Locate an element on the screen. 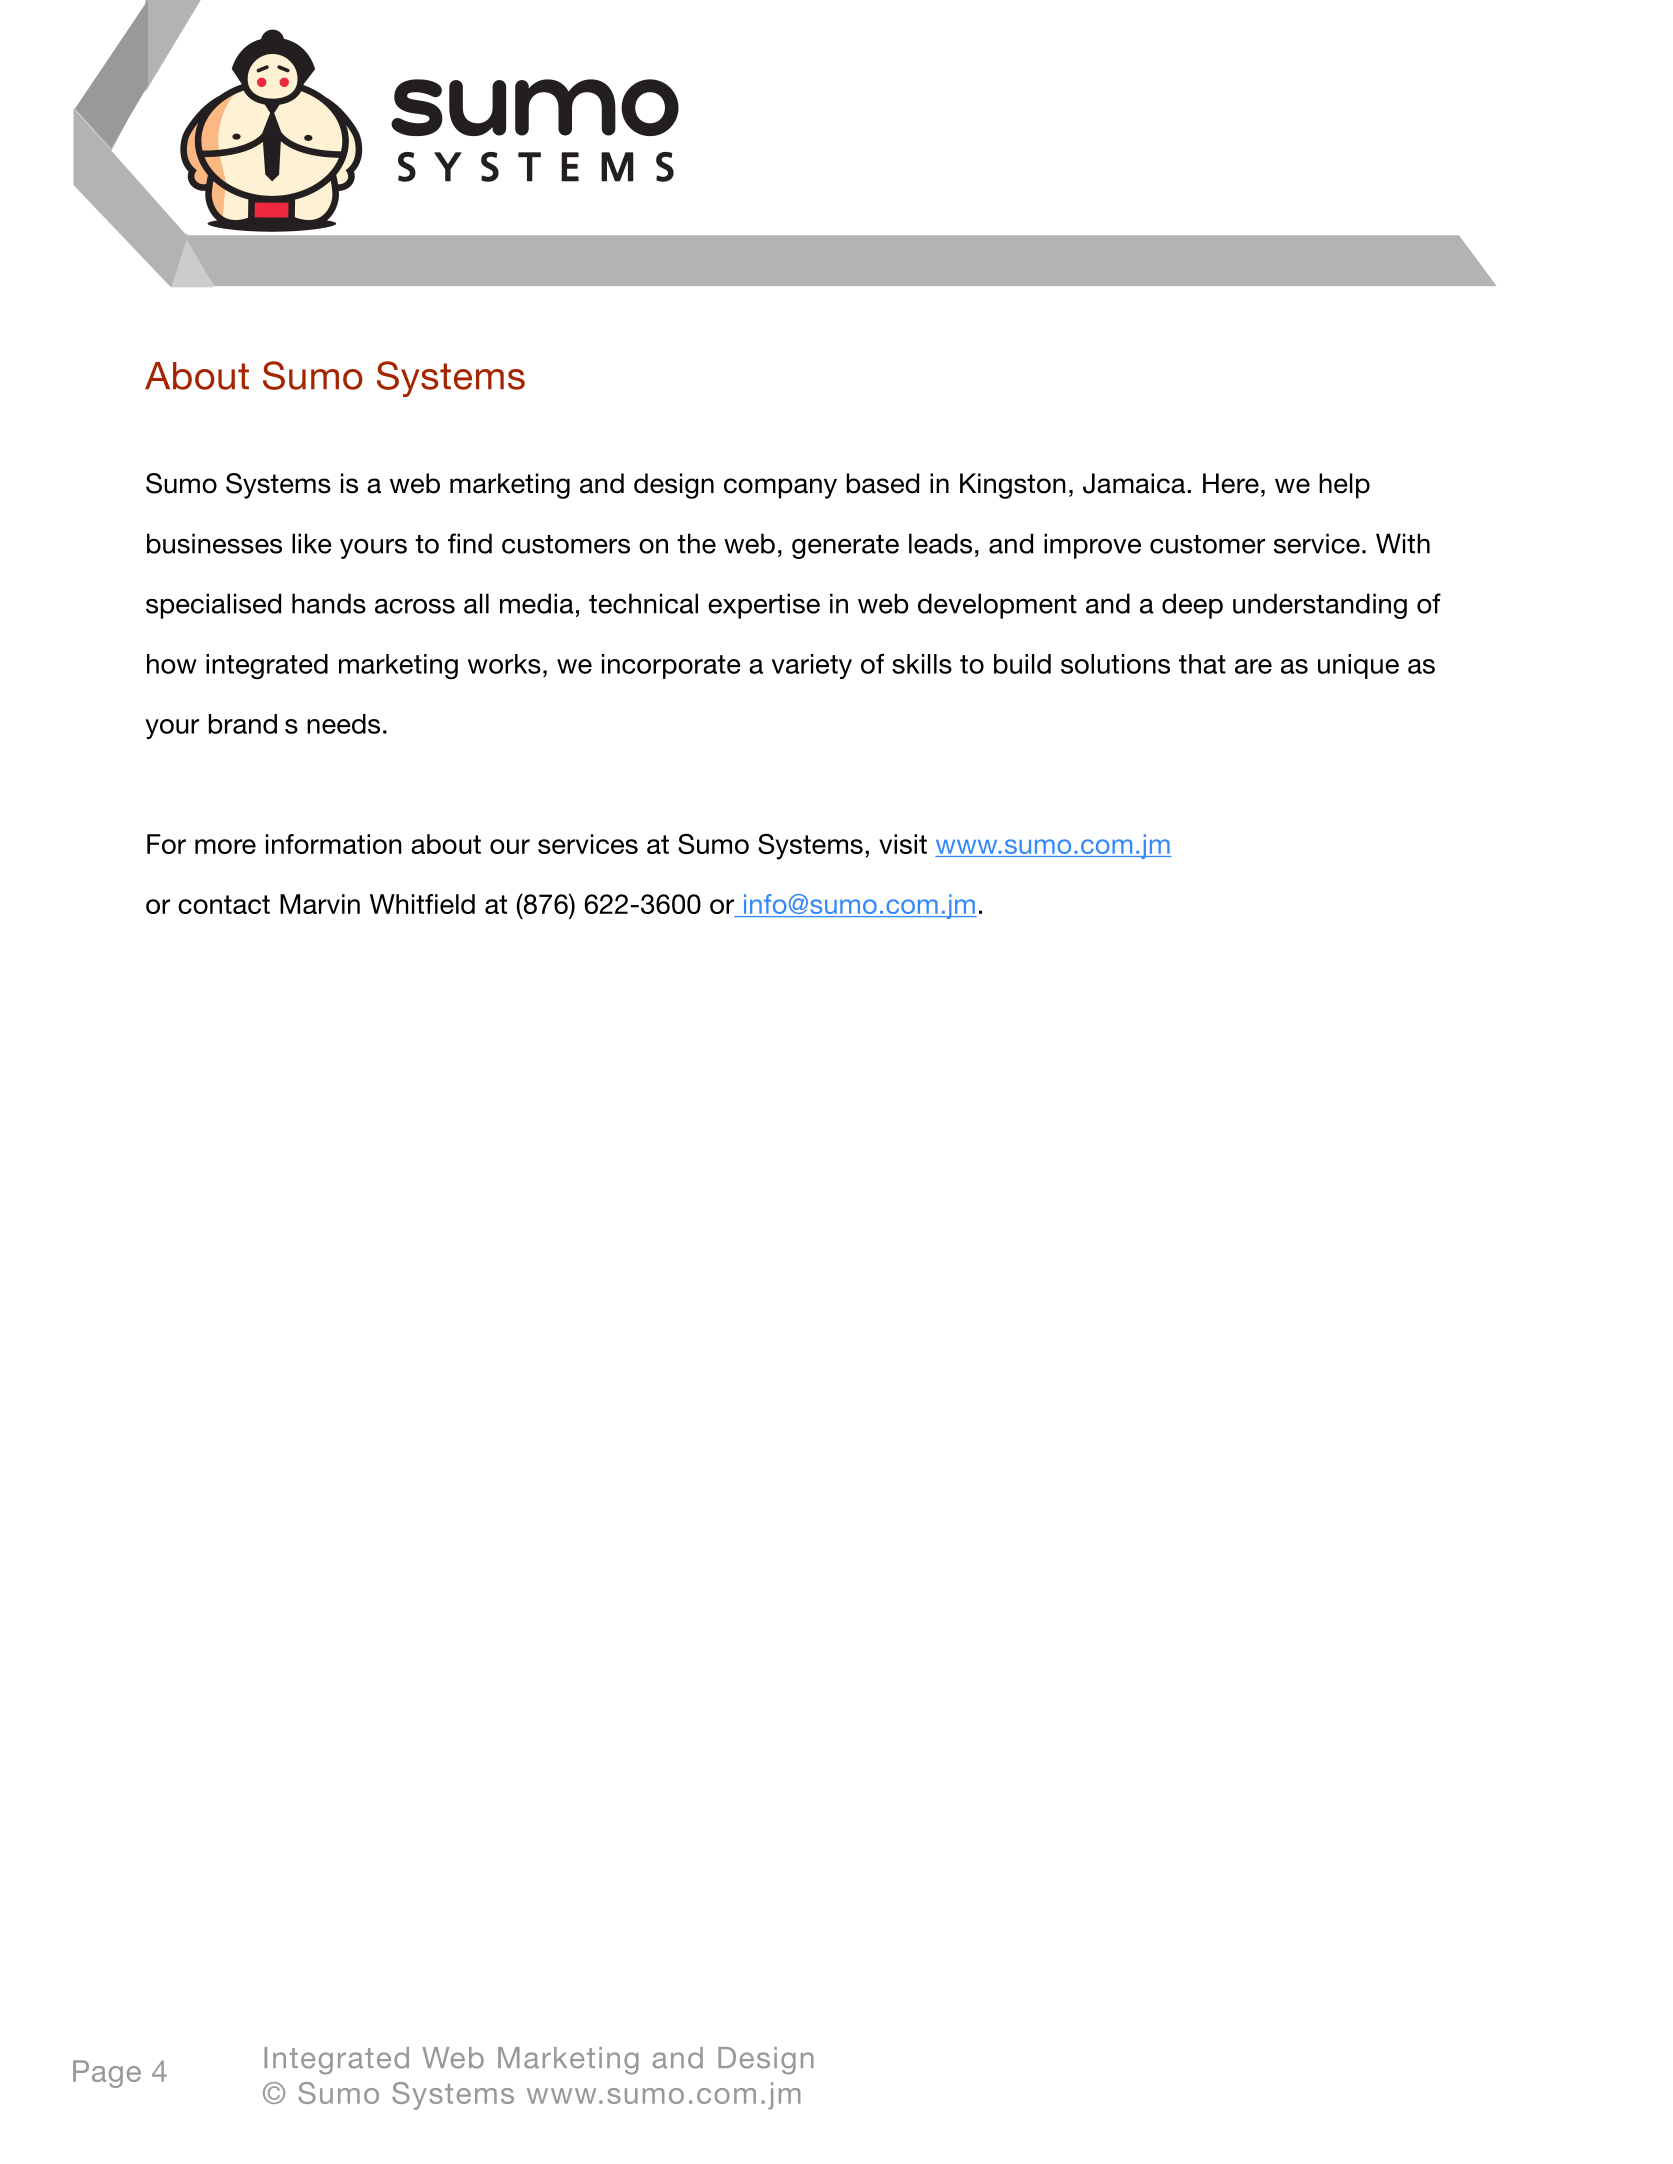  needs is located at coordinates (343, 724).
